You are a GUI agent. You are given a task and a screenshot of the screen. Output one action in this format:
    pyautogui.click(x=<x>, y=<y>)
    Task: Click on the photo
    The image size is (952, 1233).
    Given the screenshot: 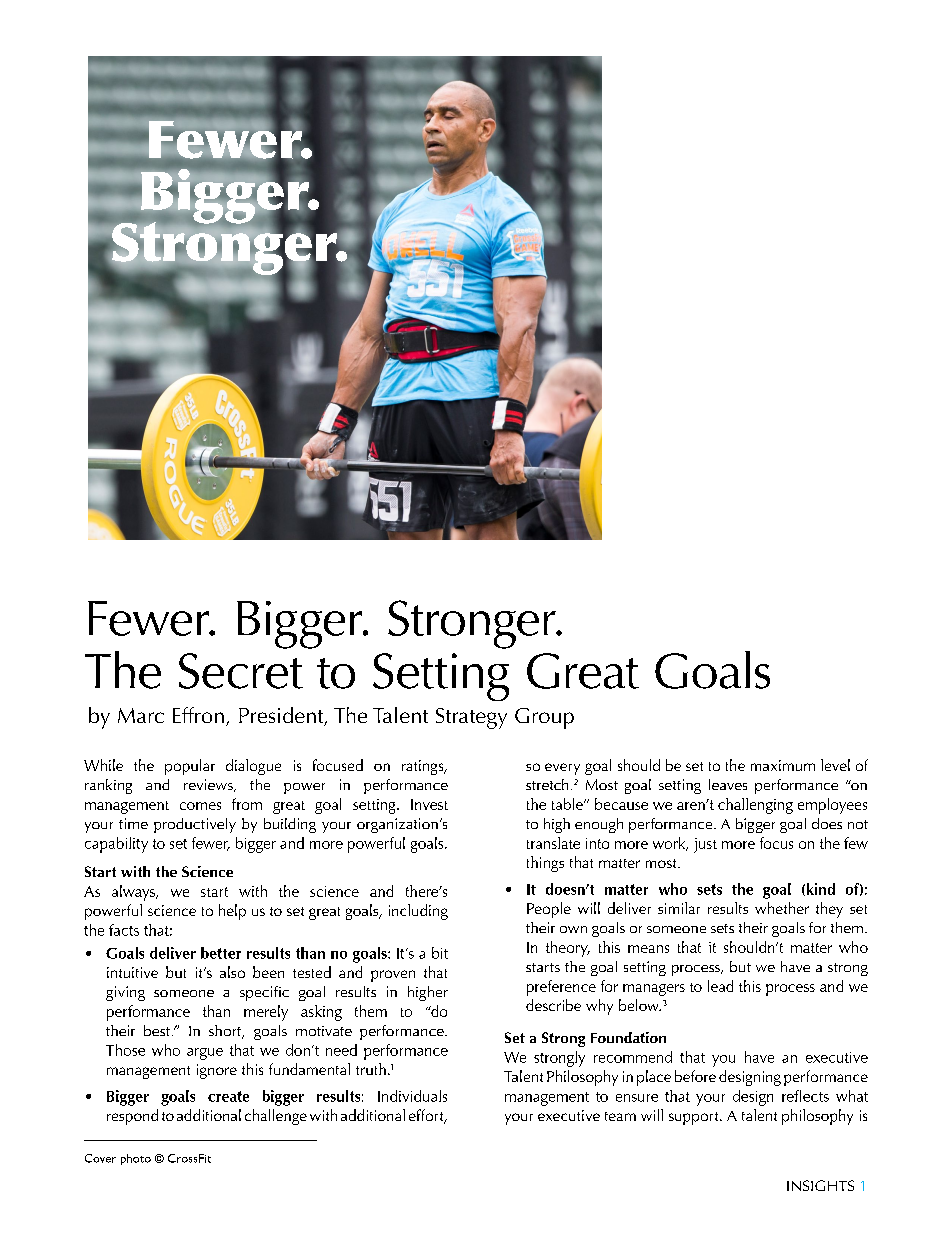 What is the action you would take?
    pyautogui.click(x=136, y=1159)
